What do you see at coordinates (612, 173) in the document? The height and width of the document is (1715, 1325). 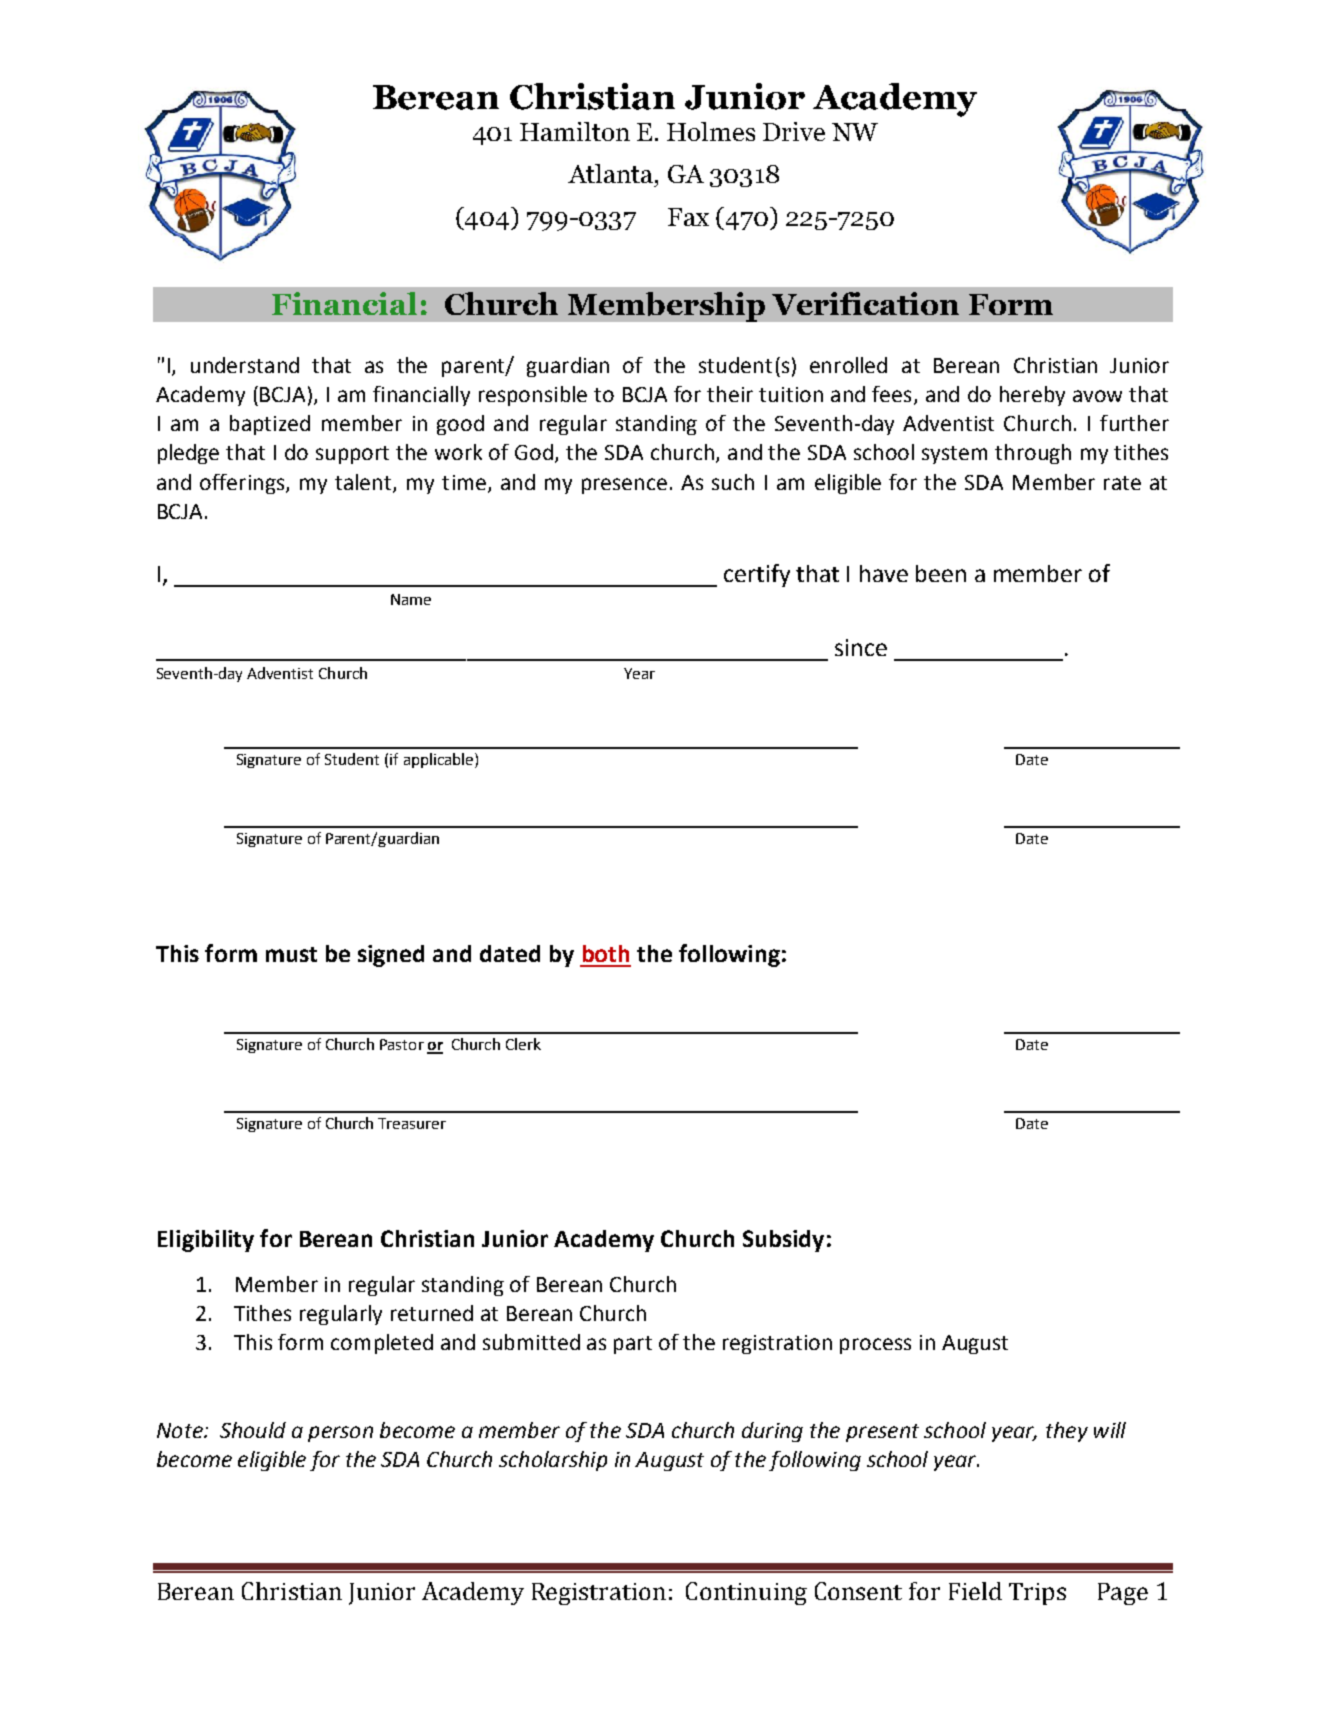 I see `Atlanta` at bounding box center [612, 173].
